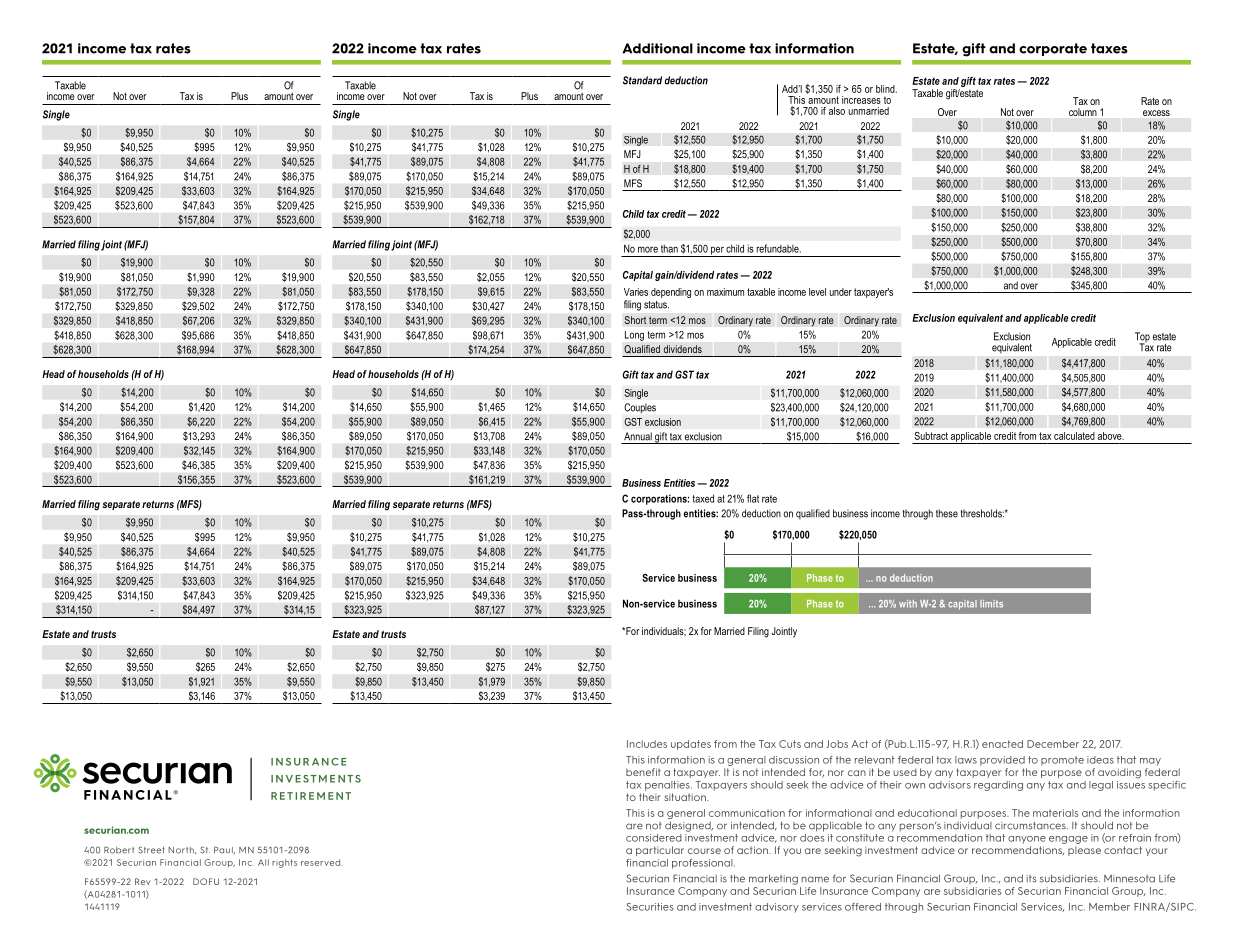 This image has width=1233, height=952. Describe the element at coordinates (650, 907) in the image. I see `Securities` at that location.
